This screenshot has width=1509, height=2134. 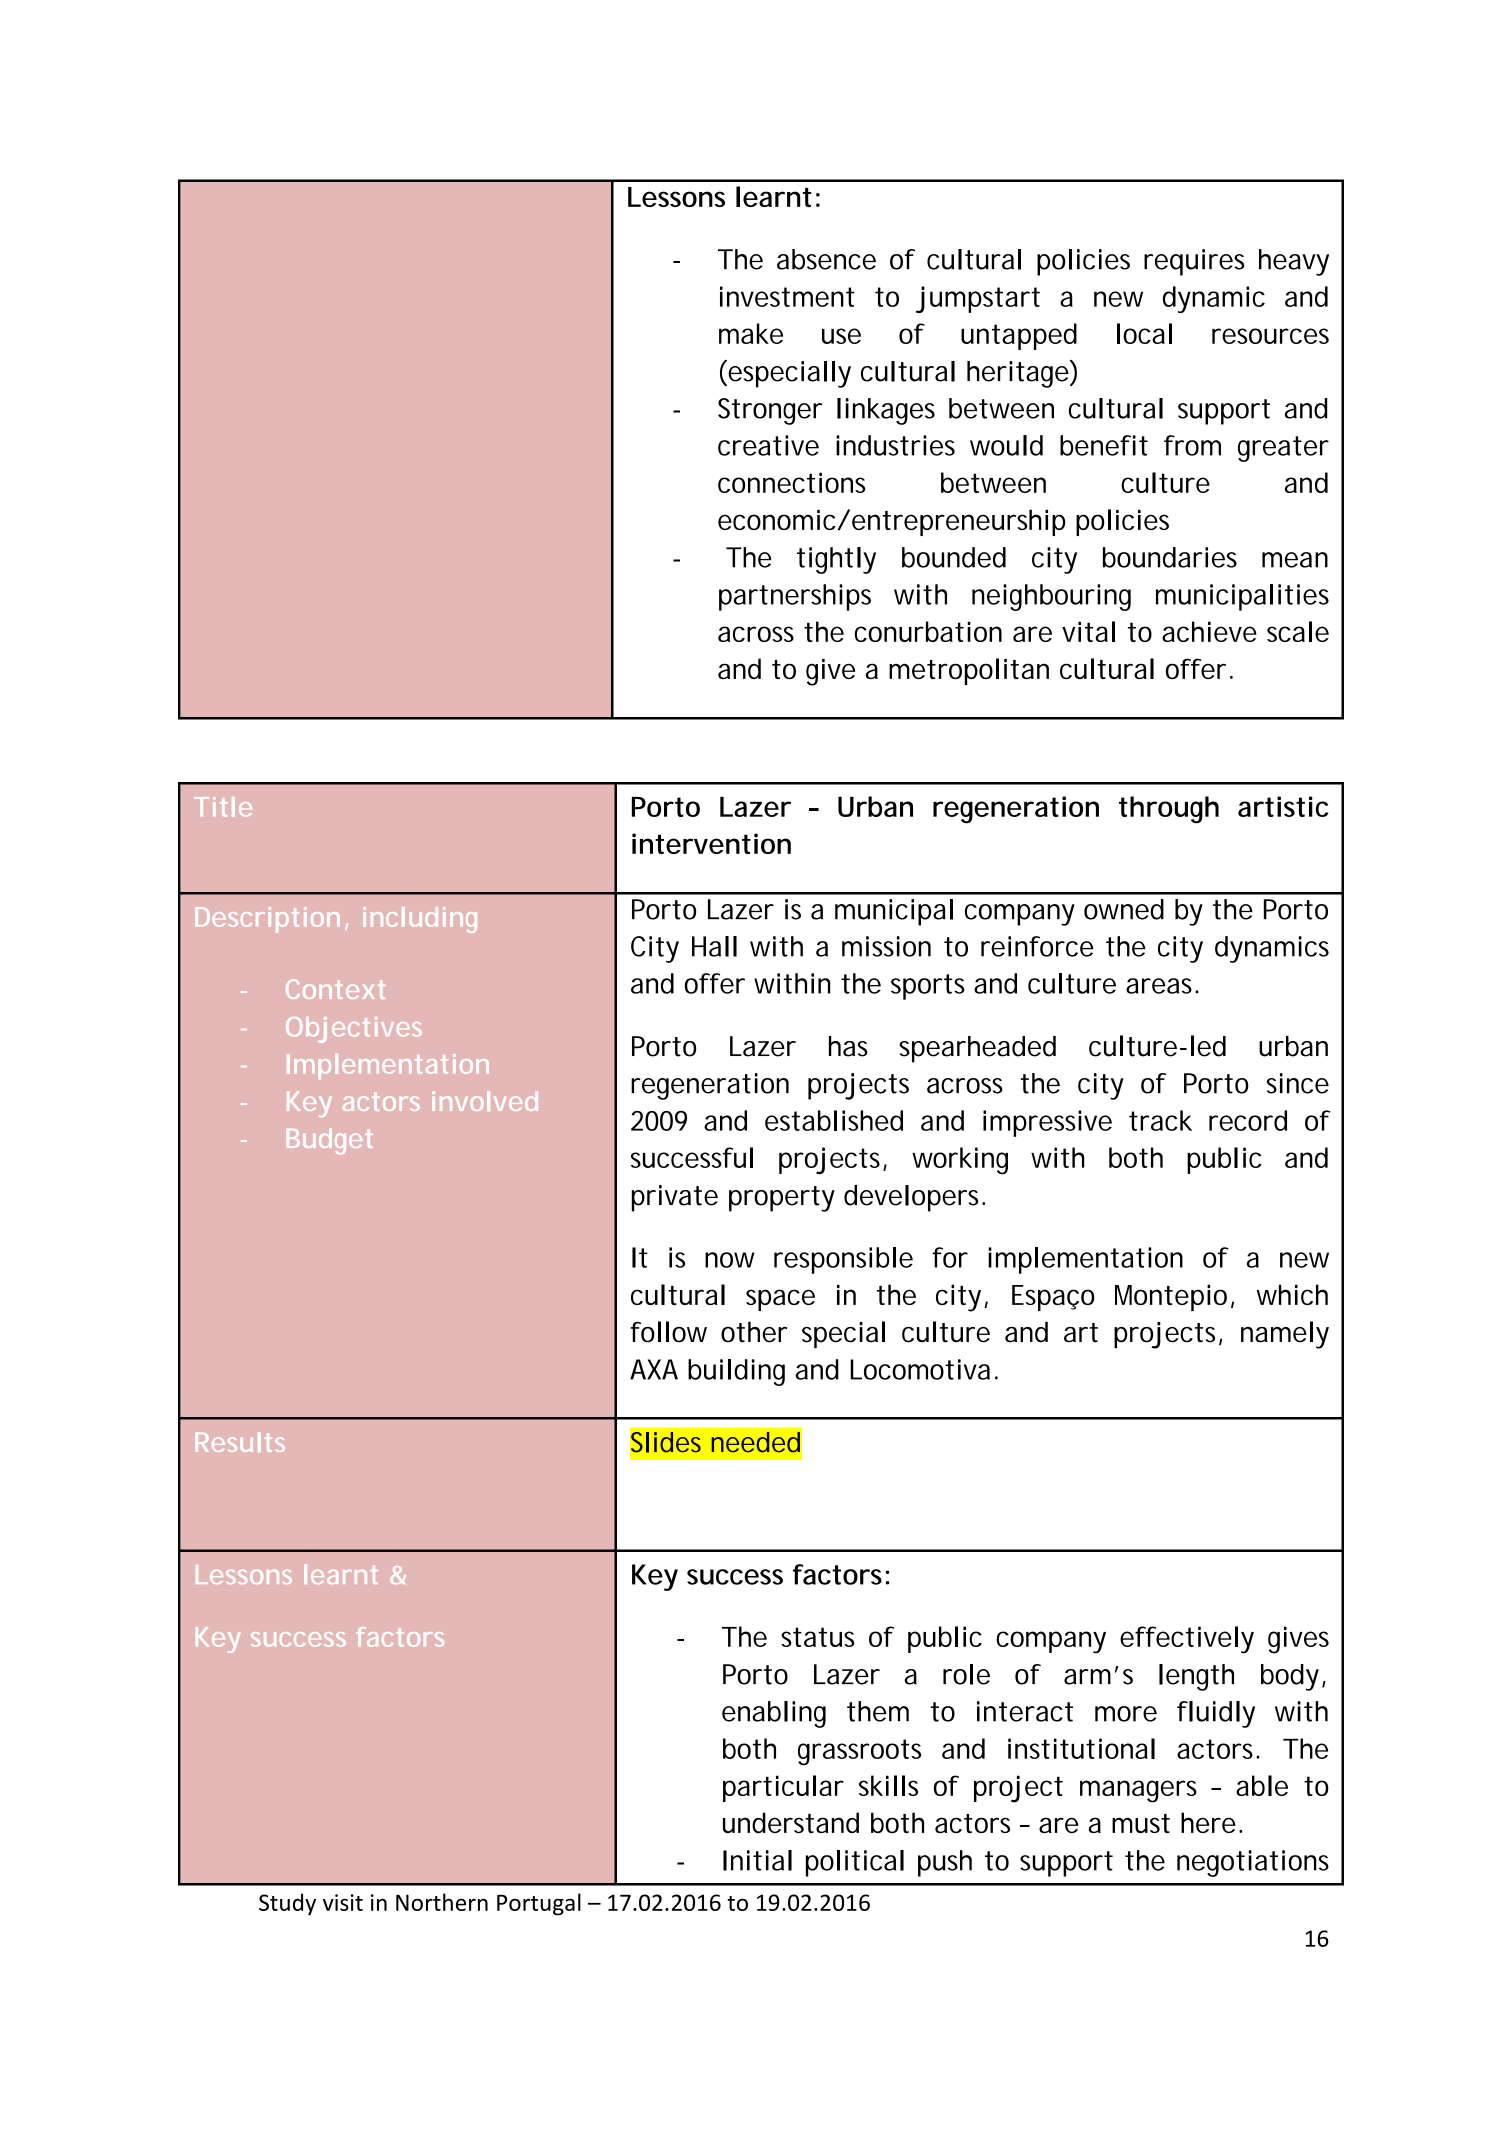 I want to click on Title, so click(x=223, y=807).
